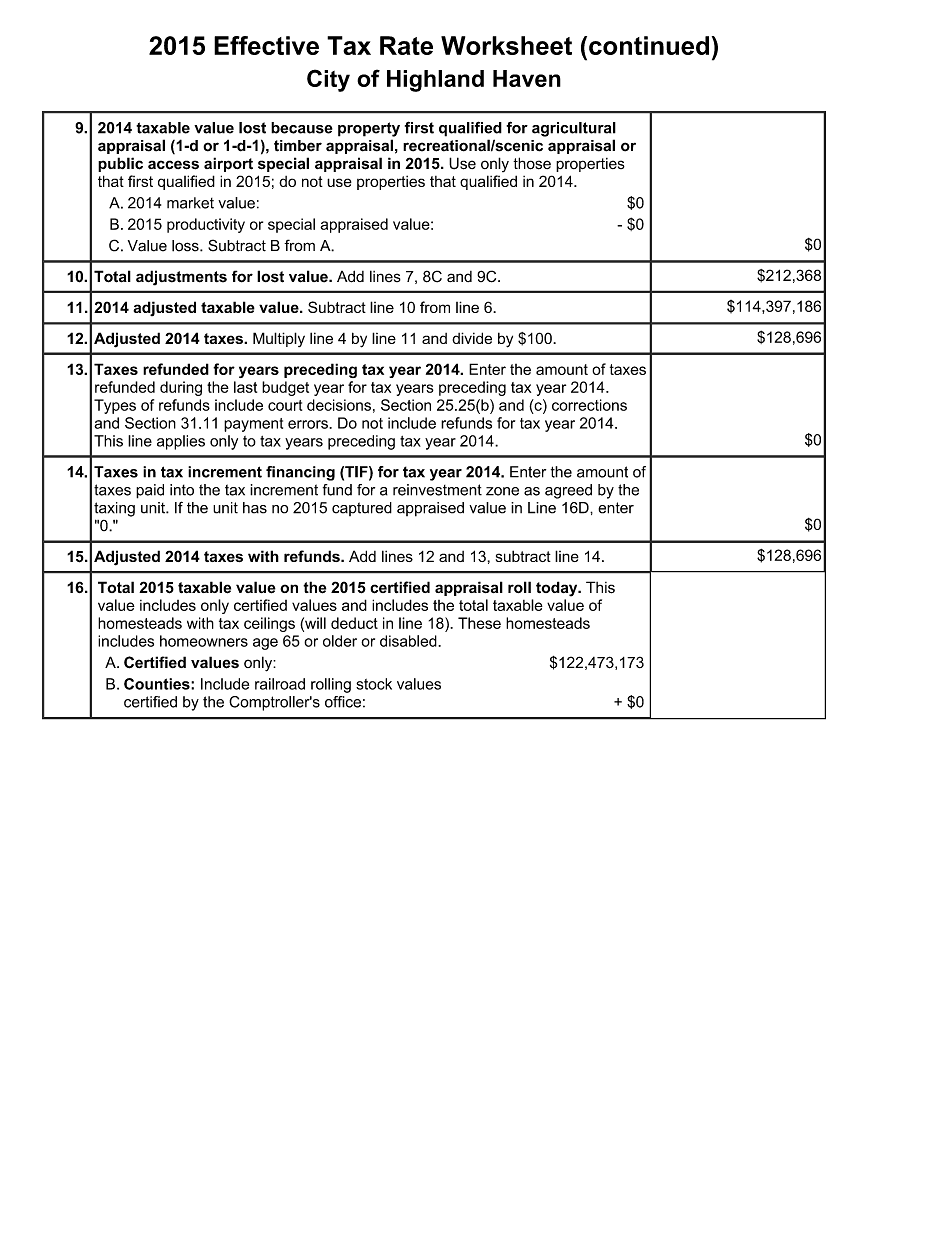 This screenshot has width=952, height=1233. What do you see at coordinates (527, 78) in the screenshot?
I see `Haven` at bounding box center [527, 78].
